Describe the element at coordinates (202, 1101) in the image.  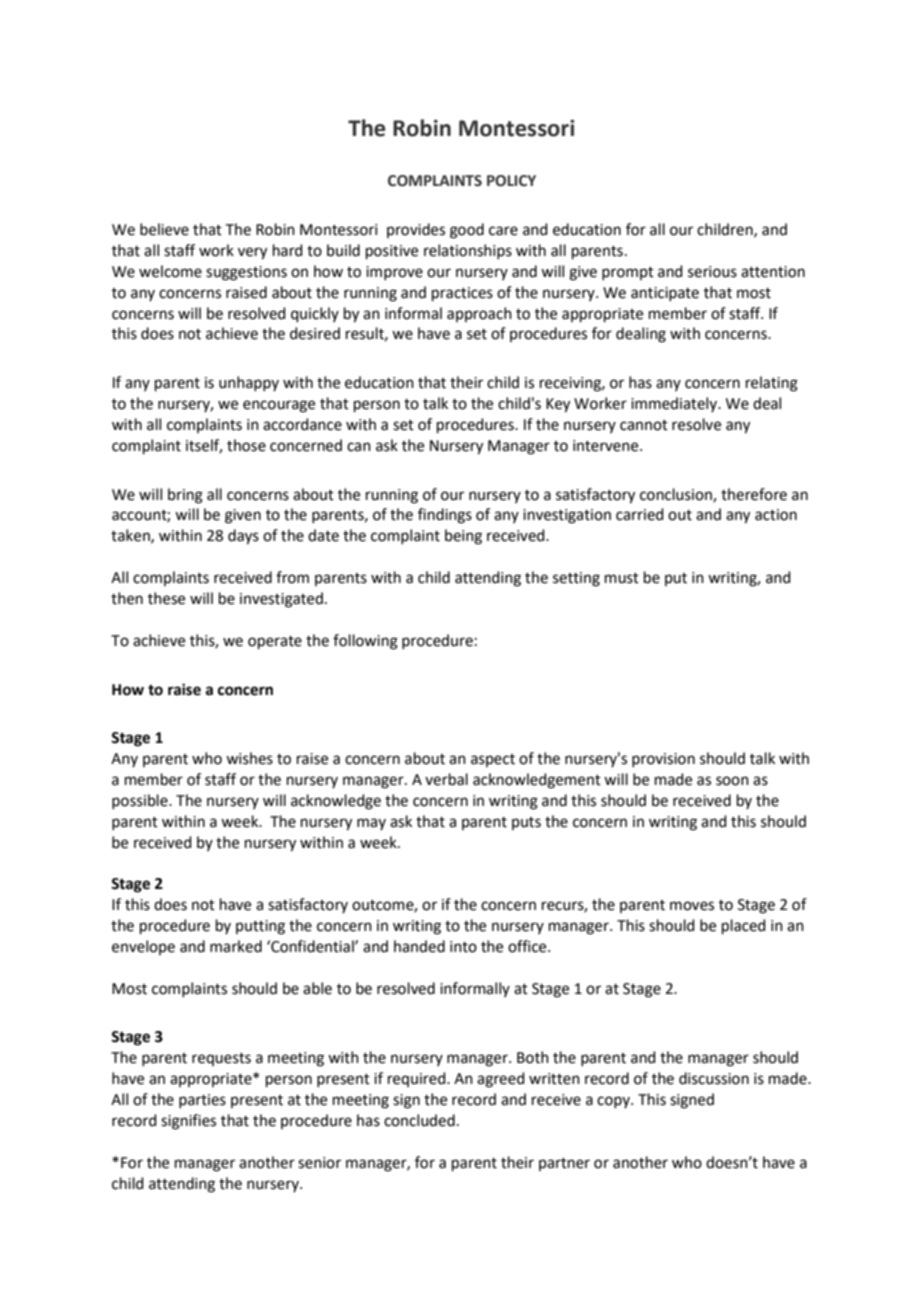
I see `parties` at that location.
